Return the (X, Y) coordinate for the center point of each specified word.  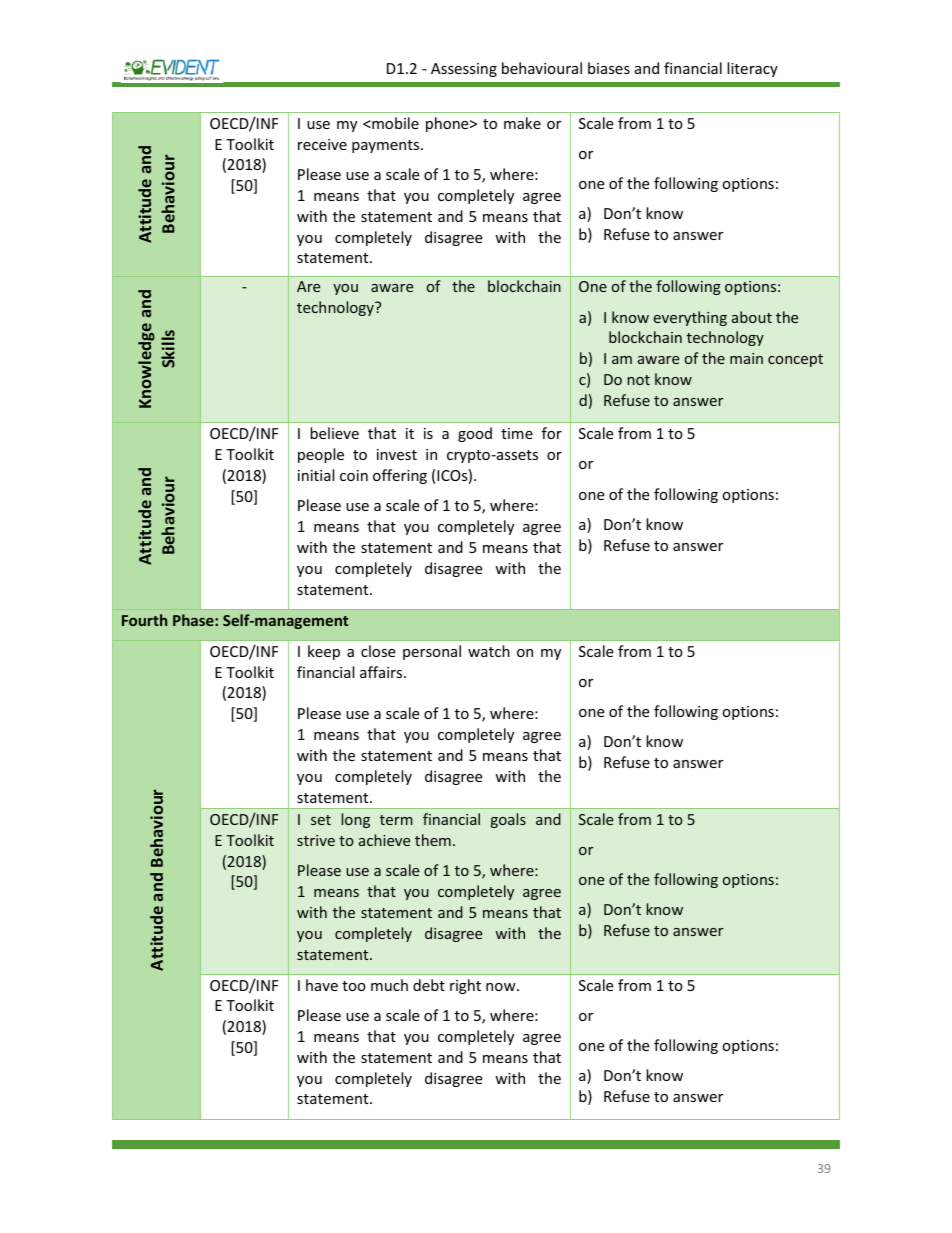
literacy (752, 69)
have (322, 985)
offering (400, 476)
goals (508, 820)
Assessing (464, 70)
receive (322, 144)
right (465, 986)
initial (316, 475)
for (552, 433)
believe (334, 433)
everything (690, 318)
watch (489, 651)
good (475, 434)
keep (324, 652)
